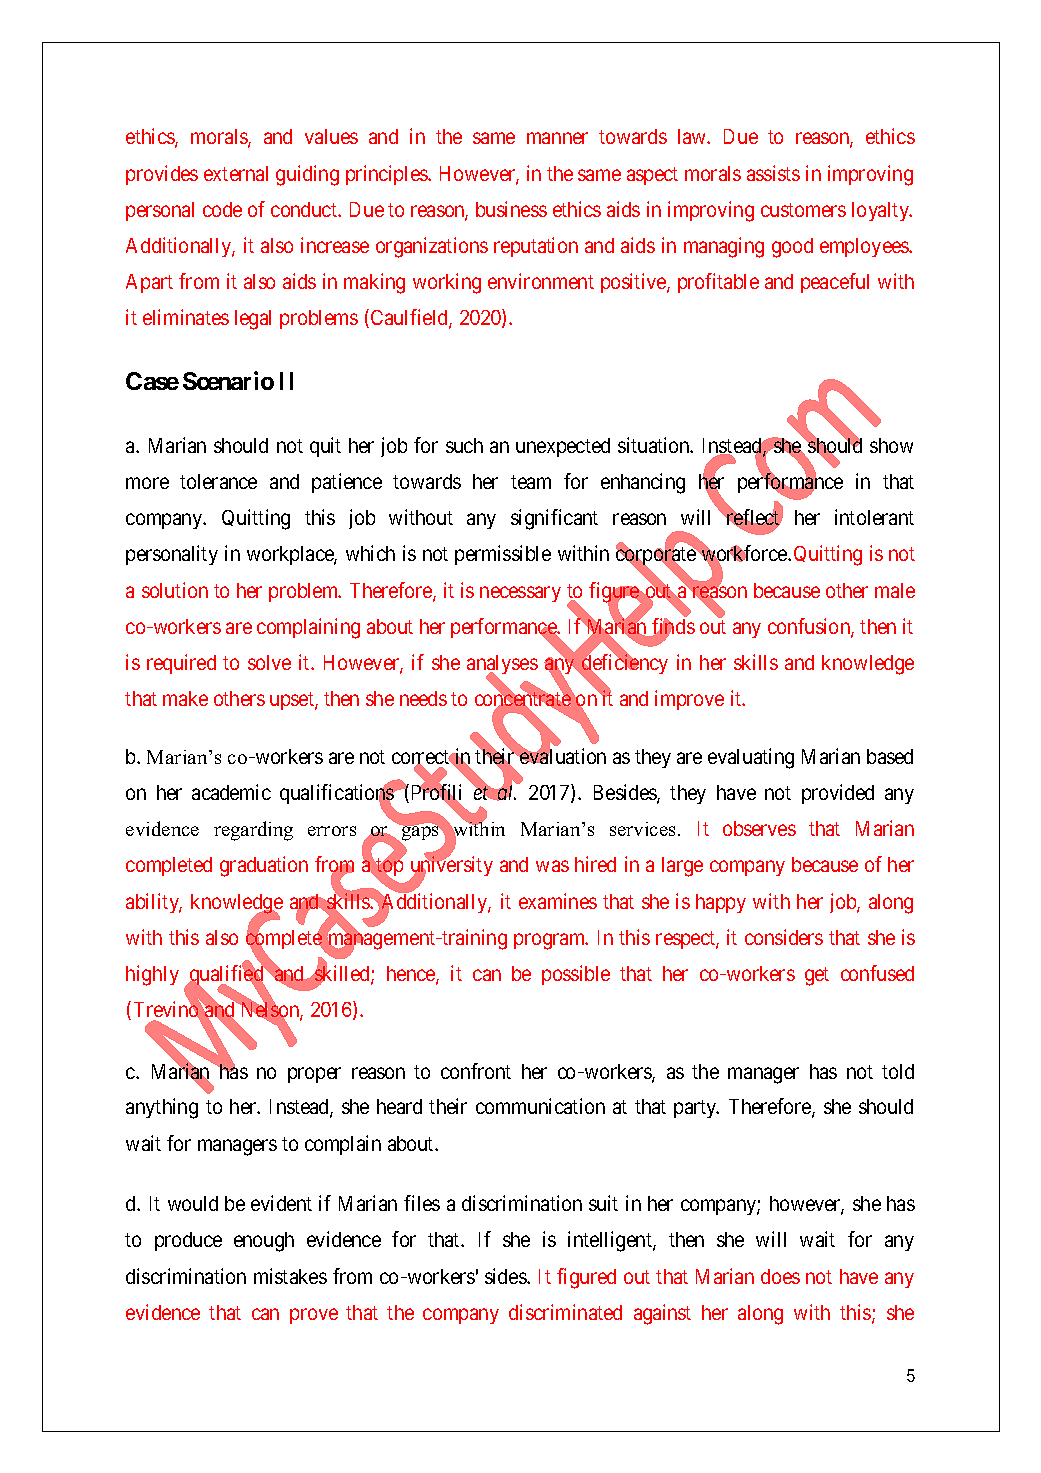  What do you see at coordinates (773, 173) in the screenshot?
I see `assists` at bounding box center [773, 173].
